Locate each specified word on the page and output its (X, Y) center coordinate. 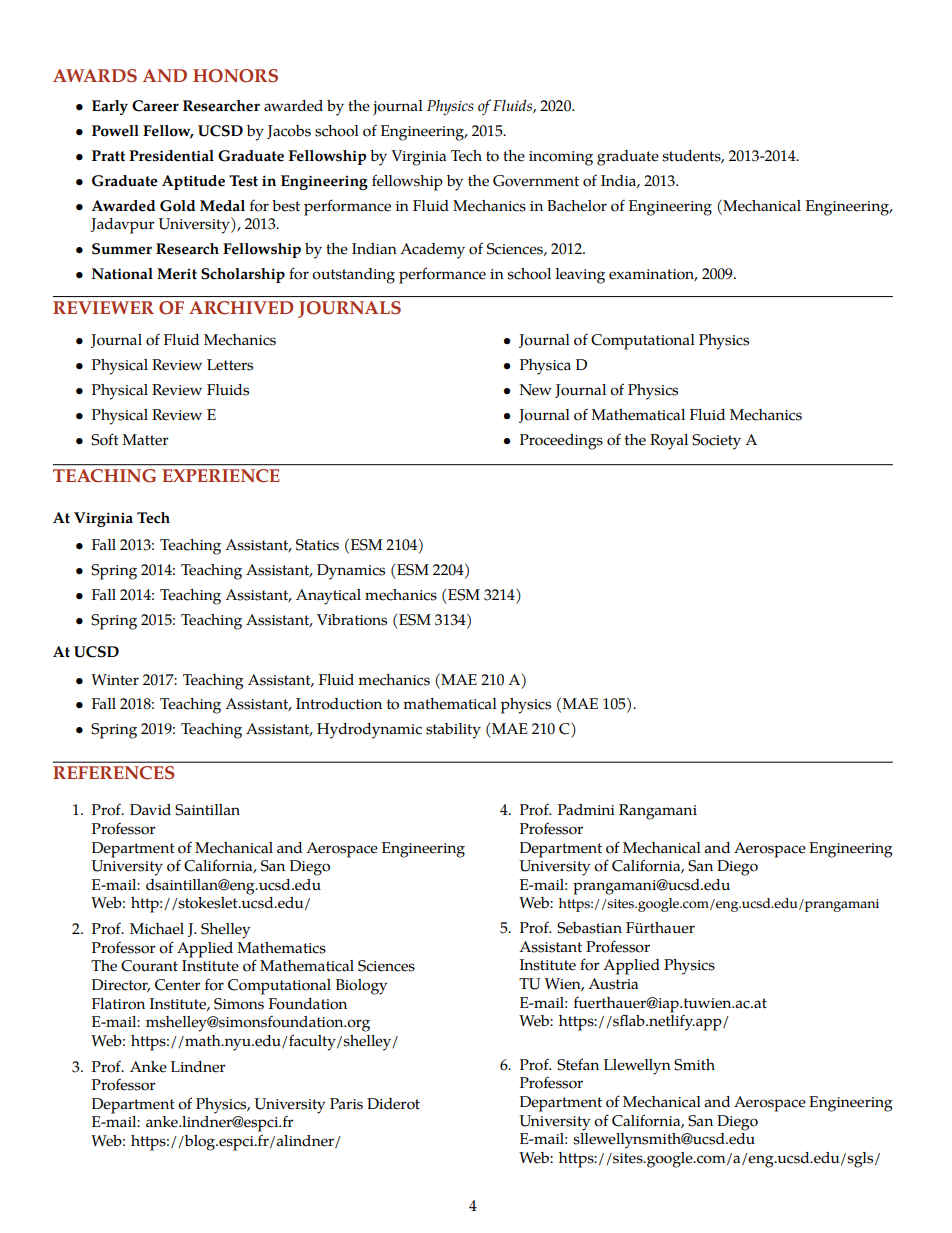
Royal (669, 442)
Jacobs (289, 132)
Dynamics (351, 572)
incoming (561, 158)
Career (155, 106)
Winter (115, 680)
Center (178, 985)
